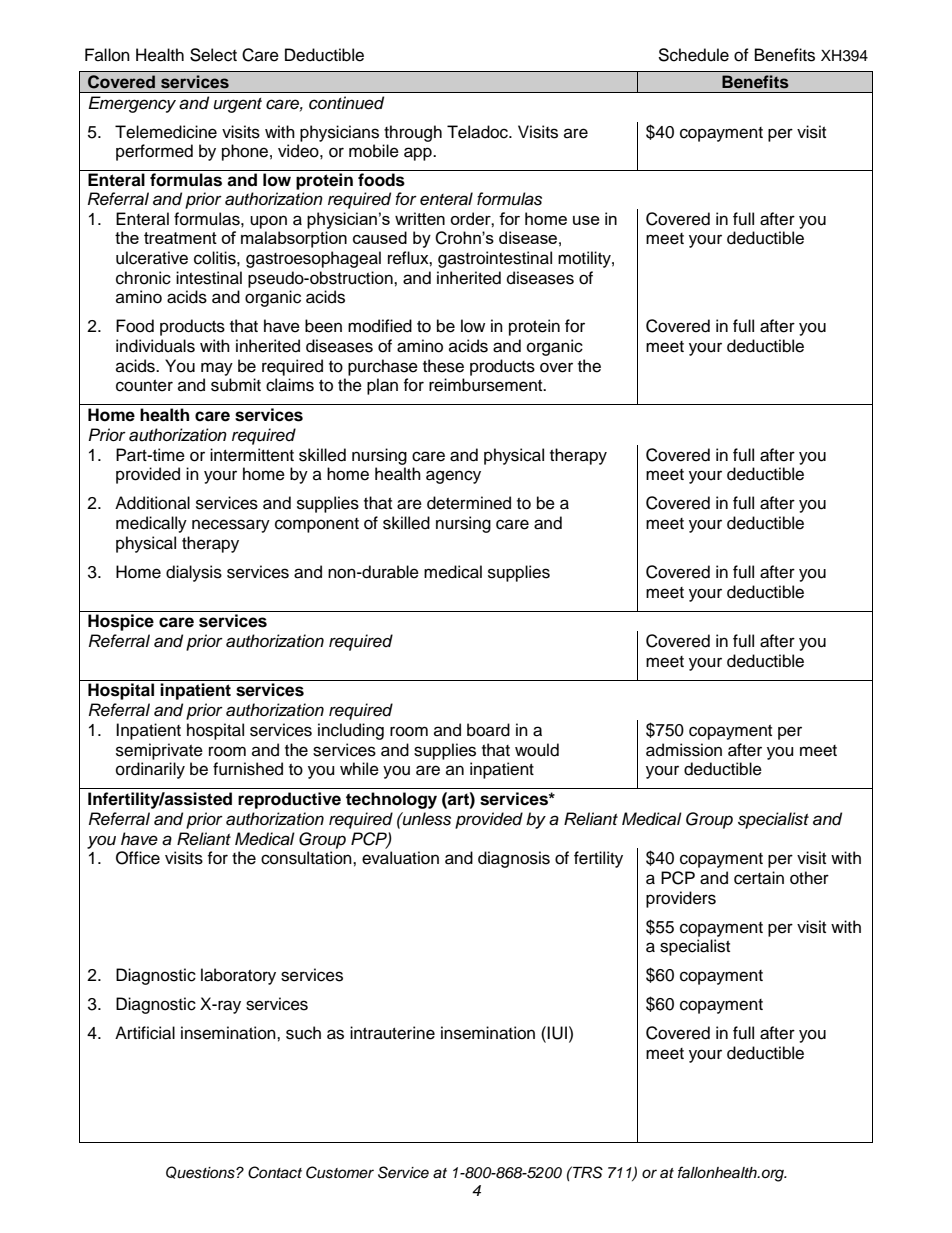 The image size is (952, 1233). I want to click on reimbursement, so click(487, 385).
